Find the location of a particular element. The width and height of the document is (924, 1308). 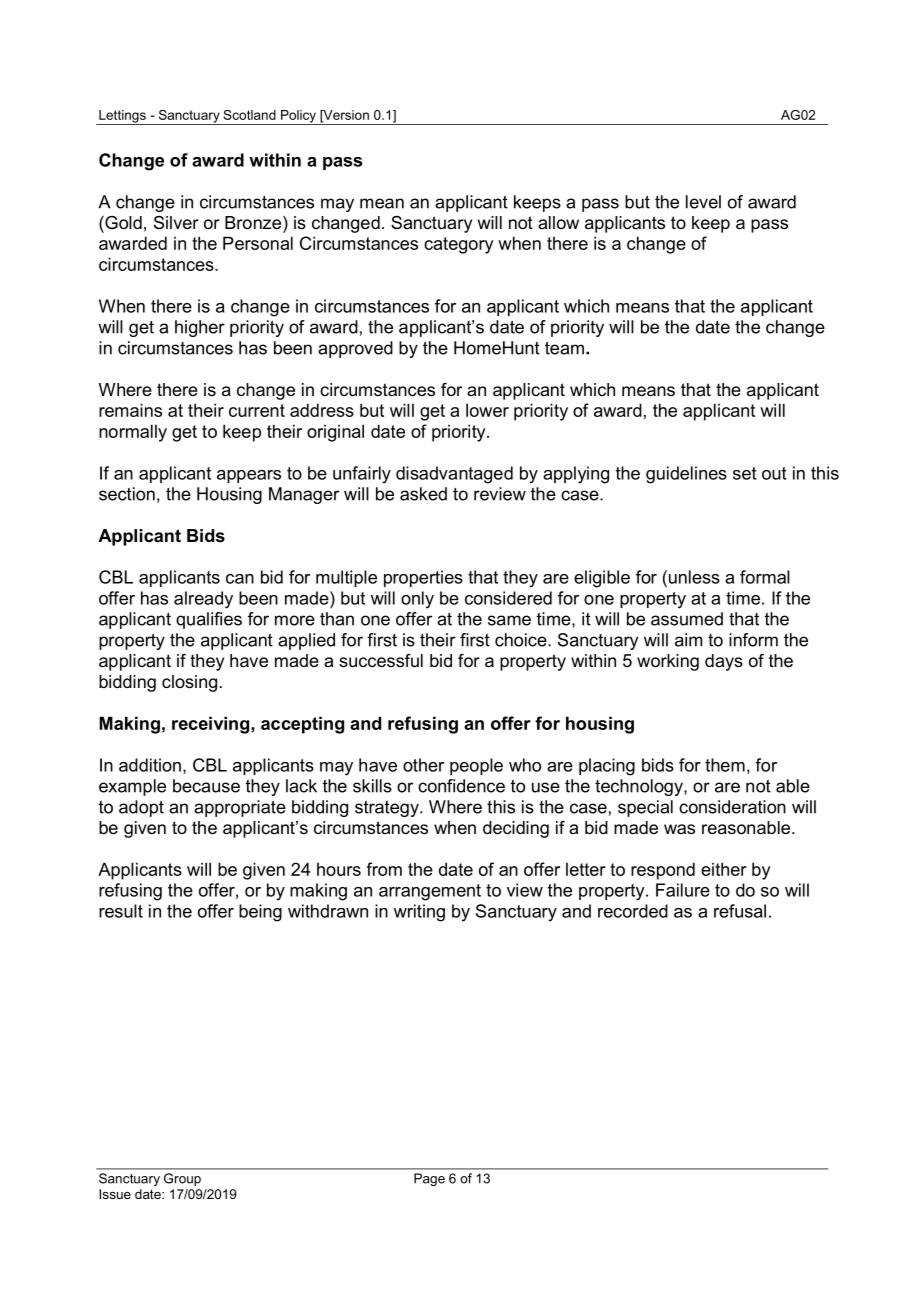

Scotland is located at coordinates (249, 115).
